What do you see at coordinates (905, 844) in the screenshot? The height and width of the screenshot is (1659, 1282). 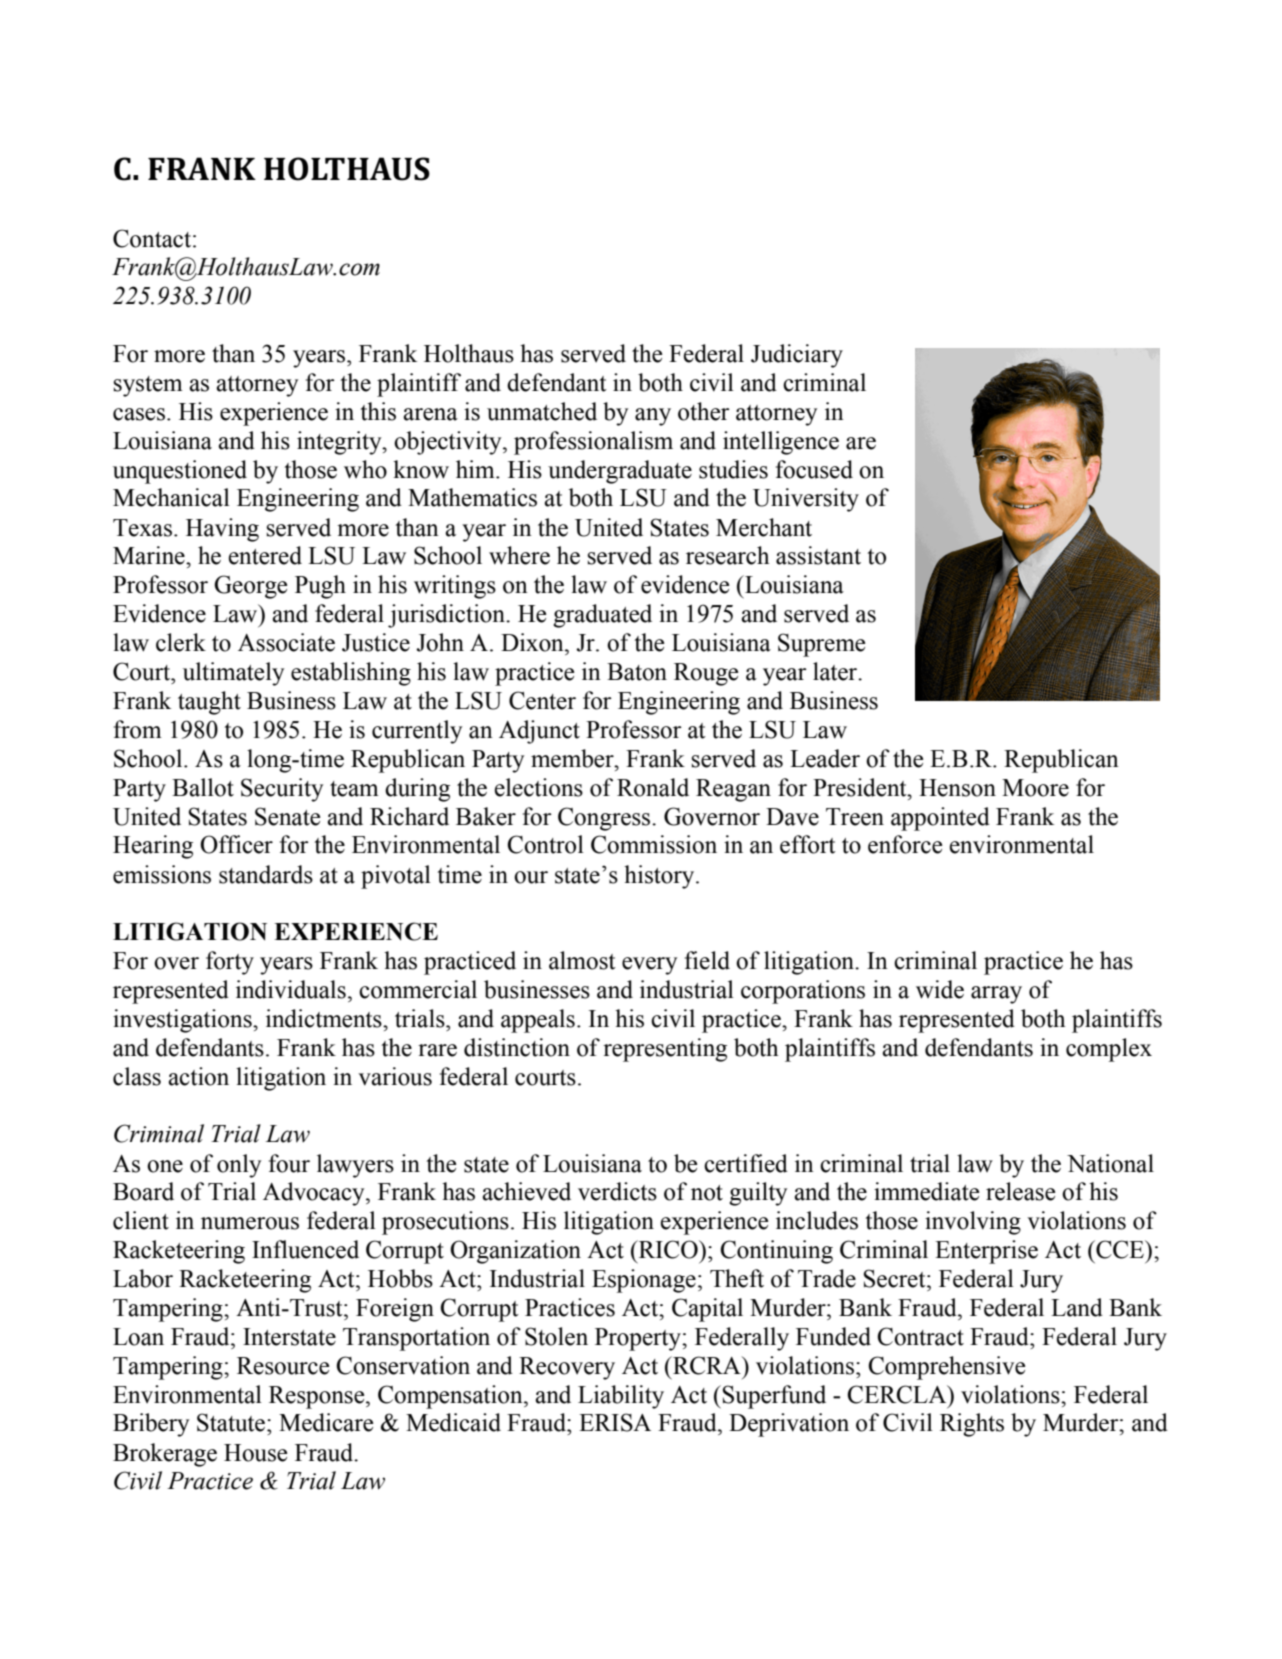 I see `enforce` at bounding box center [905, 844].
